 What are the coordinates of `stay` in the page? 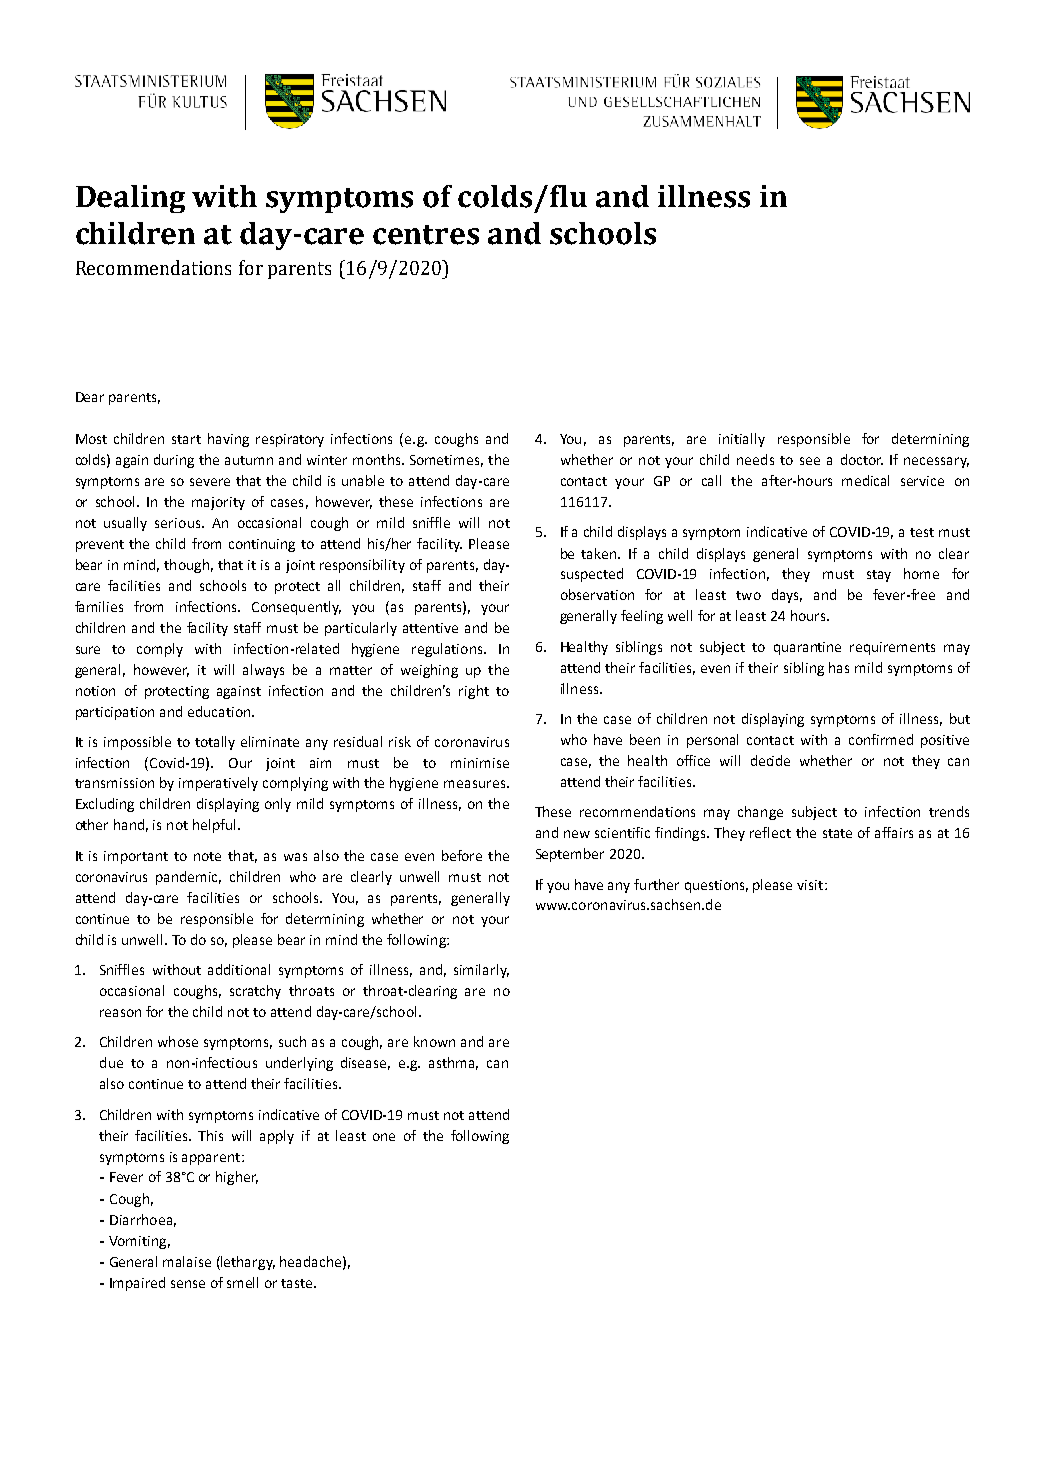 It's located at (879, 576).
